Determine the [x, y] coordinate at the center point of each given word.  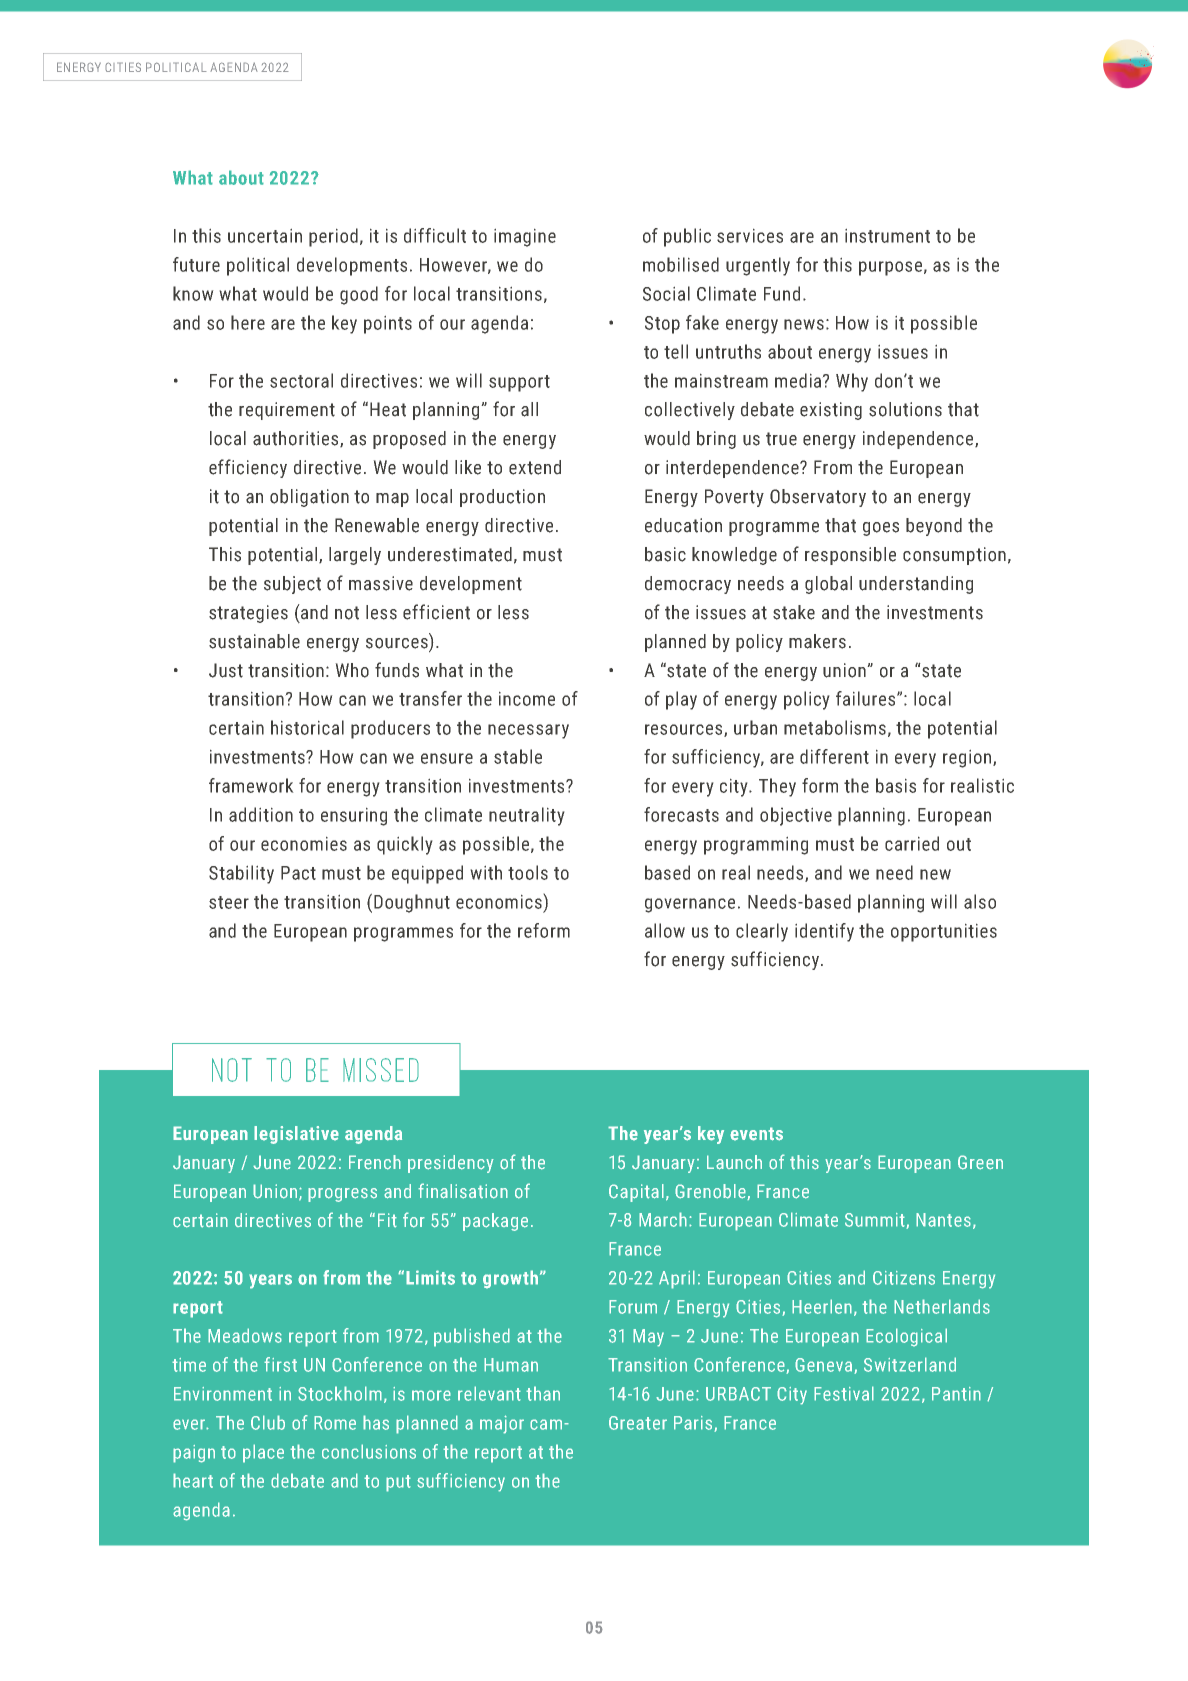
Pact [298, 873]
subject [292, 585]
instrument [887, 235]
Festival [844, 1393]
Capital [636, 1193]
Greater [638, 1423]
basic [665, 554]
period [333, 237]
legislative [296, 1135]
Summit [876, 1221]
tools [528, 872]
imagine [525, 237]
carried [912, 843]
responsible [850, 556]
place [263, 1453]
